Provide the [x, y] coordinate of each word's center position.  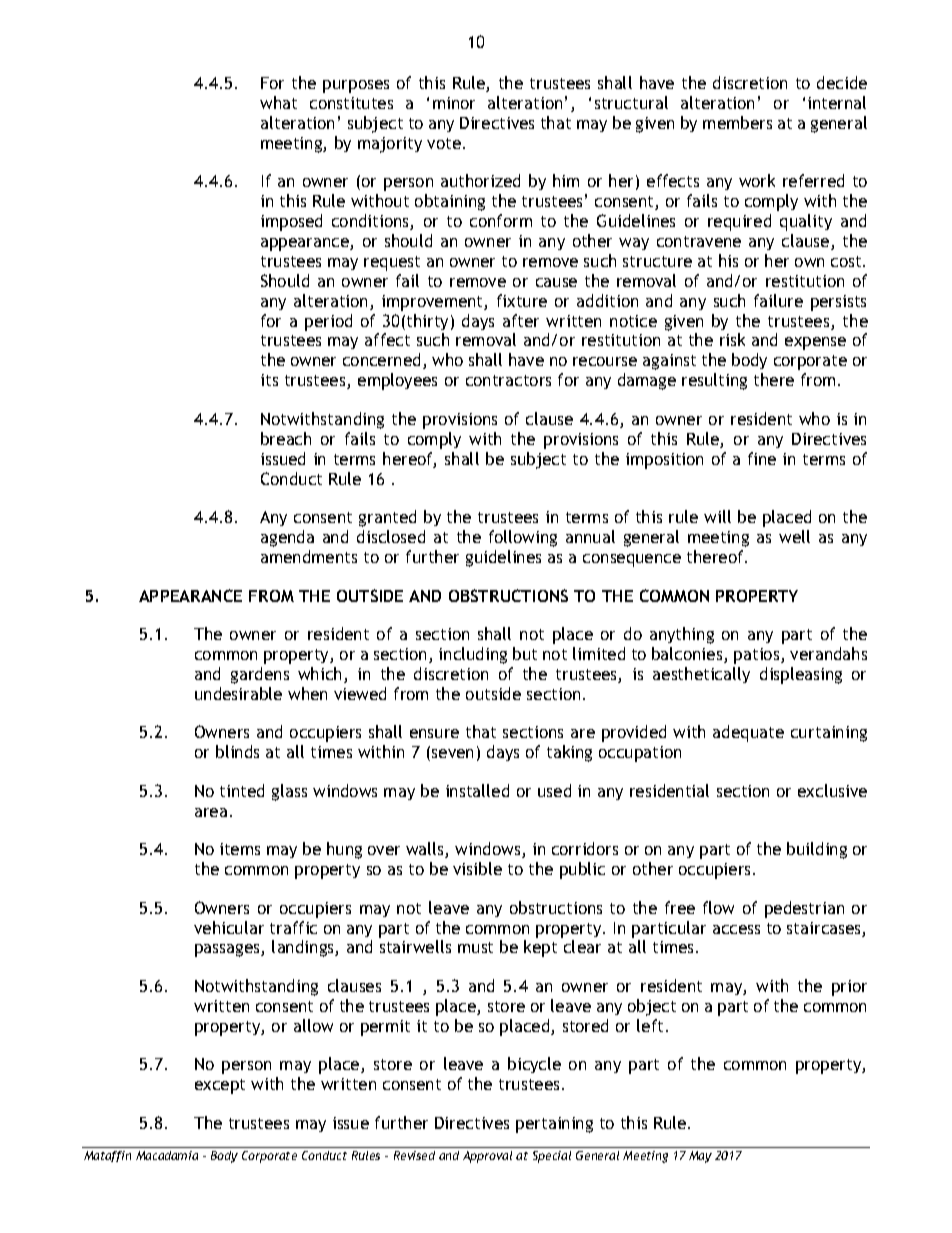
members [737, 122]
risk [732, 339]
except [220, 1086]
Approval [487, 1157]
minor [454, 103]
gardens [260, 675]
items [240, 849]
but [525, 653]
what [278, 102]
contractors [508, 380]
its [269, 380]
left [650, 1025]
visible [477, 868]
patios [758, 656]
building [817, 850]
